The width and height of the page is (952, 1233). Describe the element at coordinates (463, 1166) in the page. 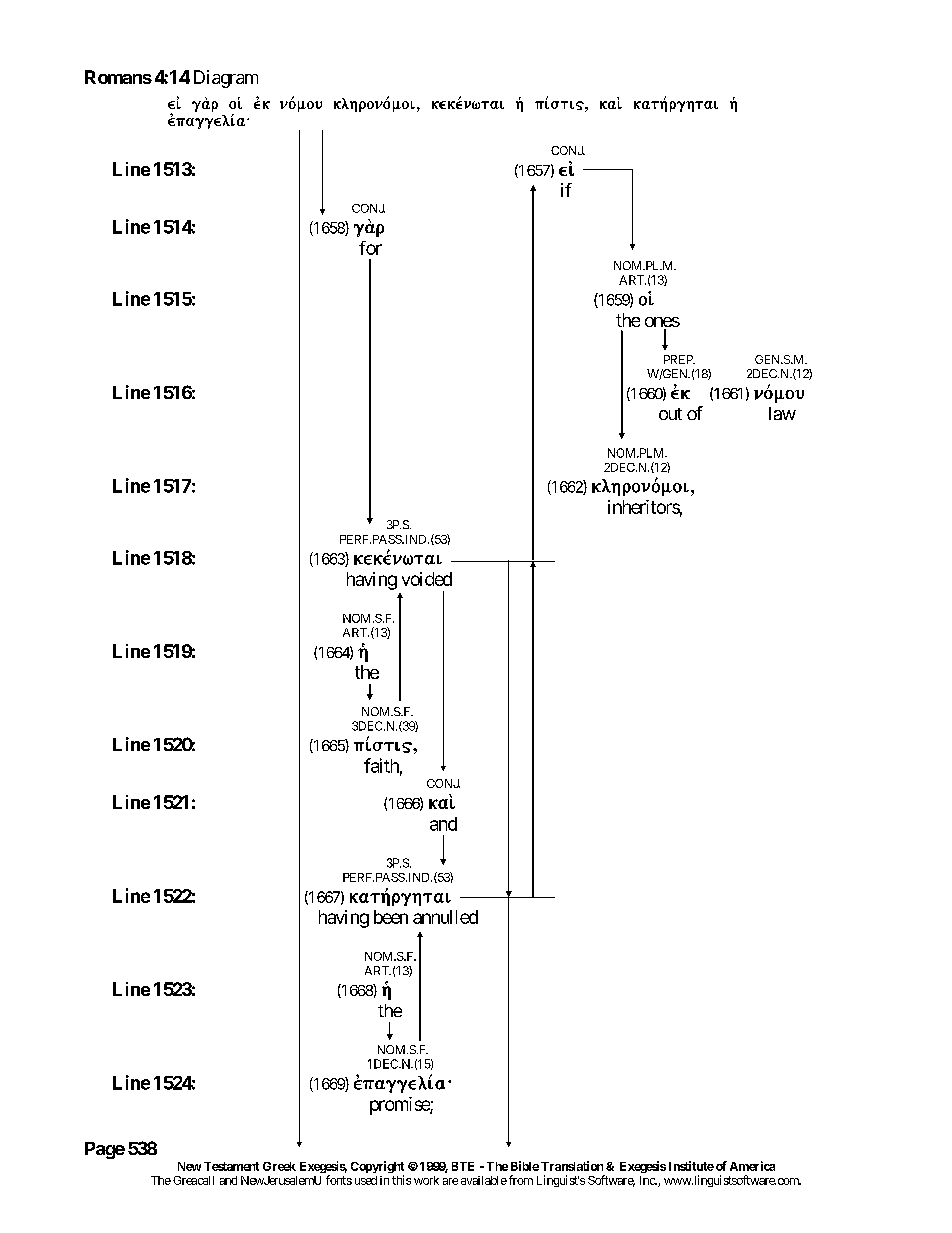

I see `BTE` at that location.
